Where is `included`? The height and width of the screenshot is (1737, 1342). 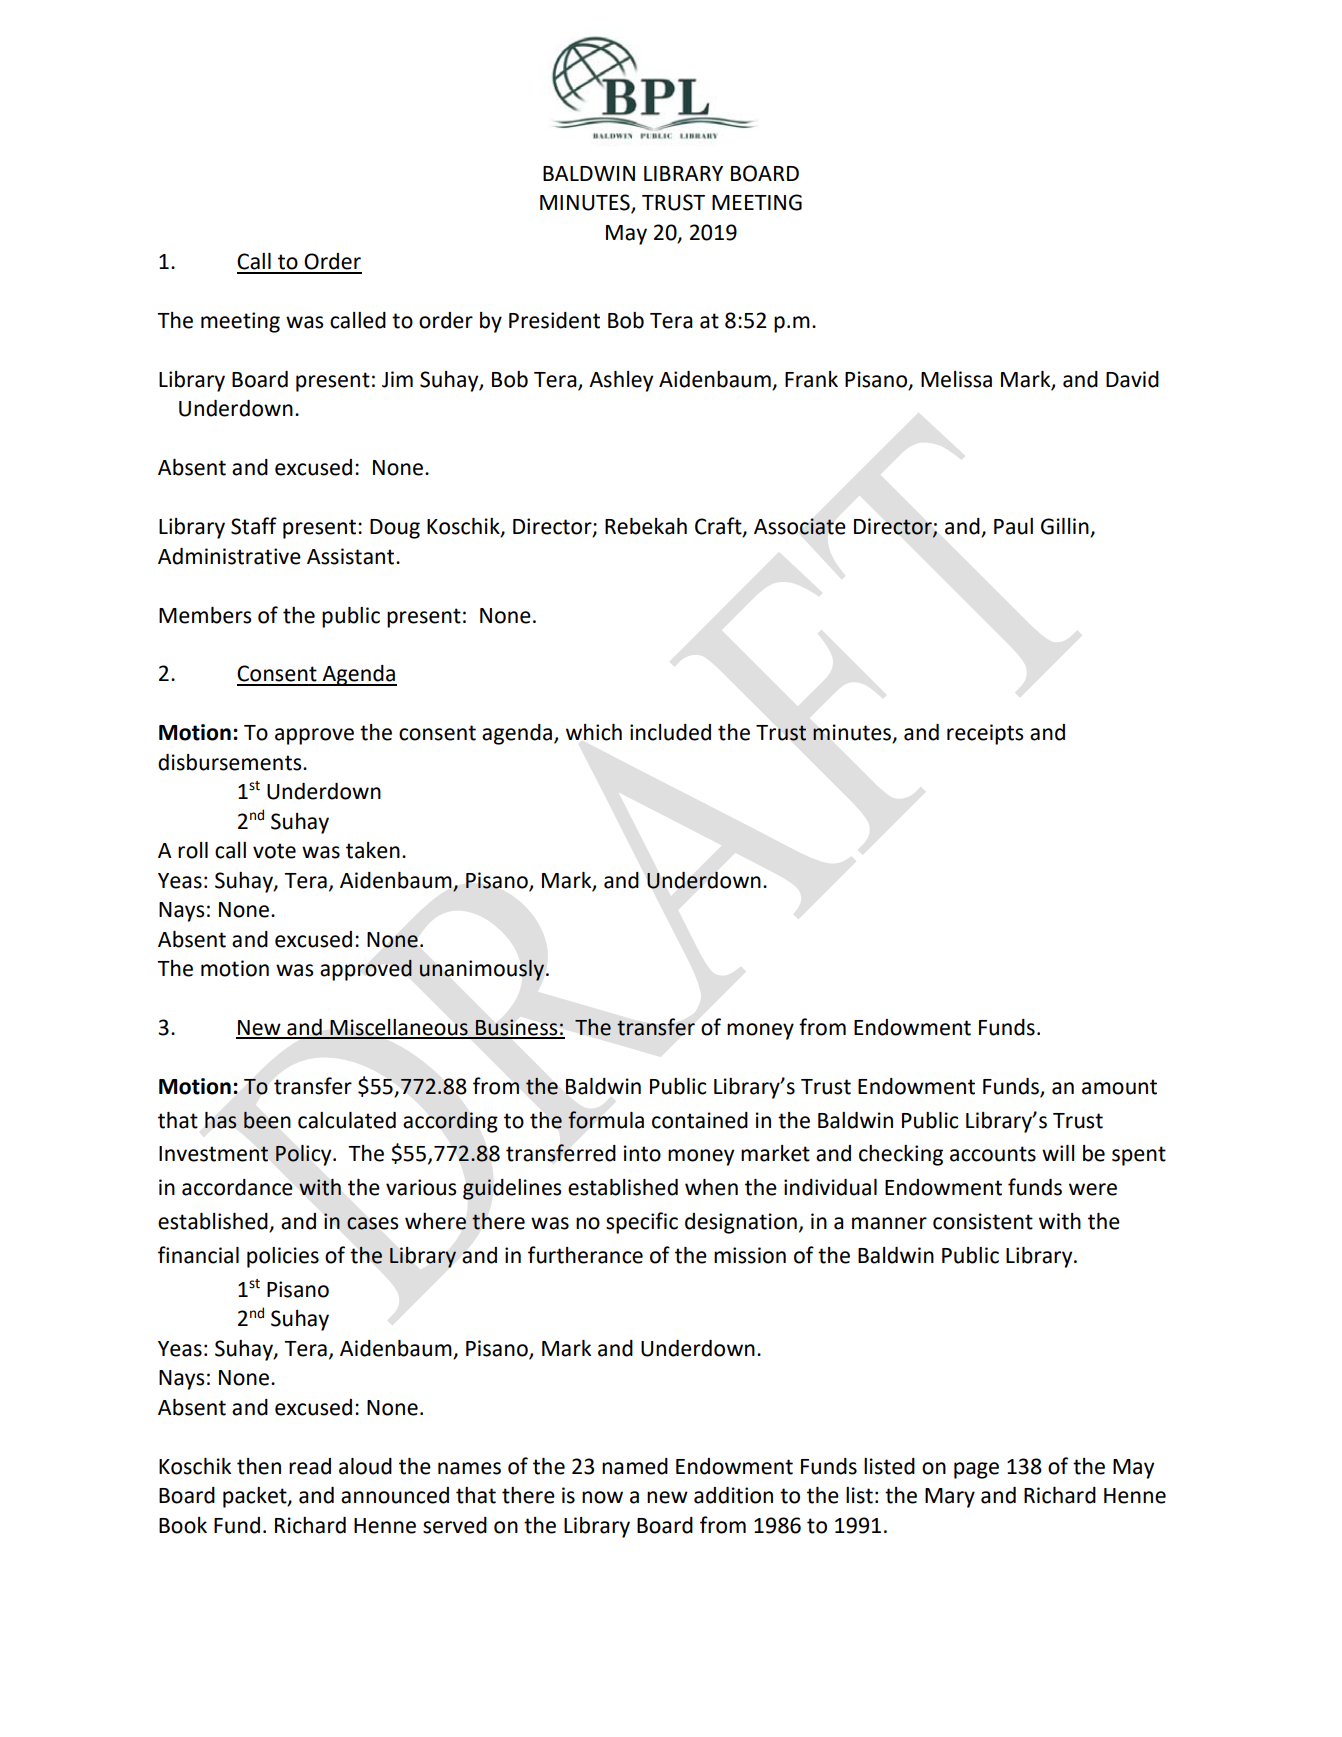
included is located at coordinates (670, 732).
